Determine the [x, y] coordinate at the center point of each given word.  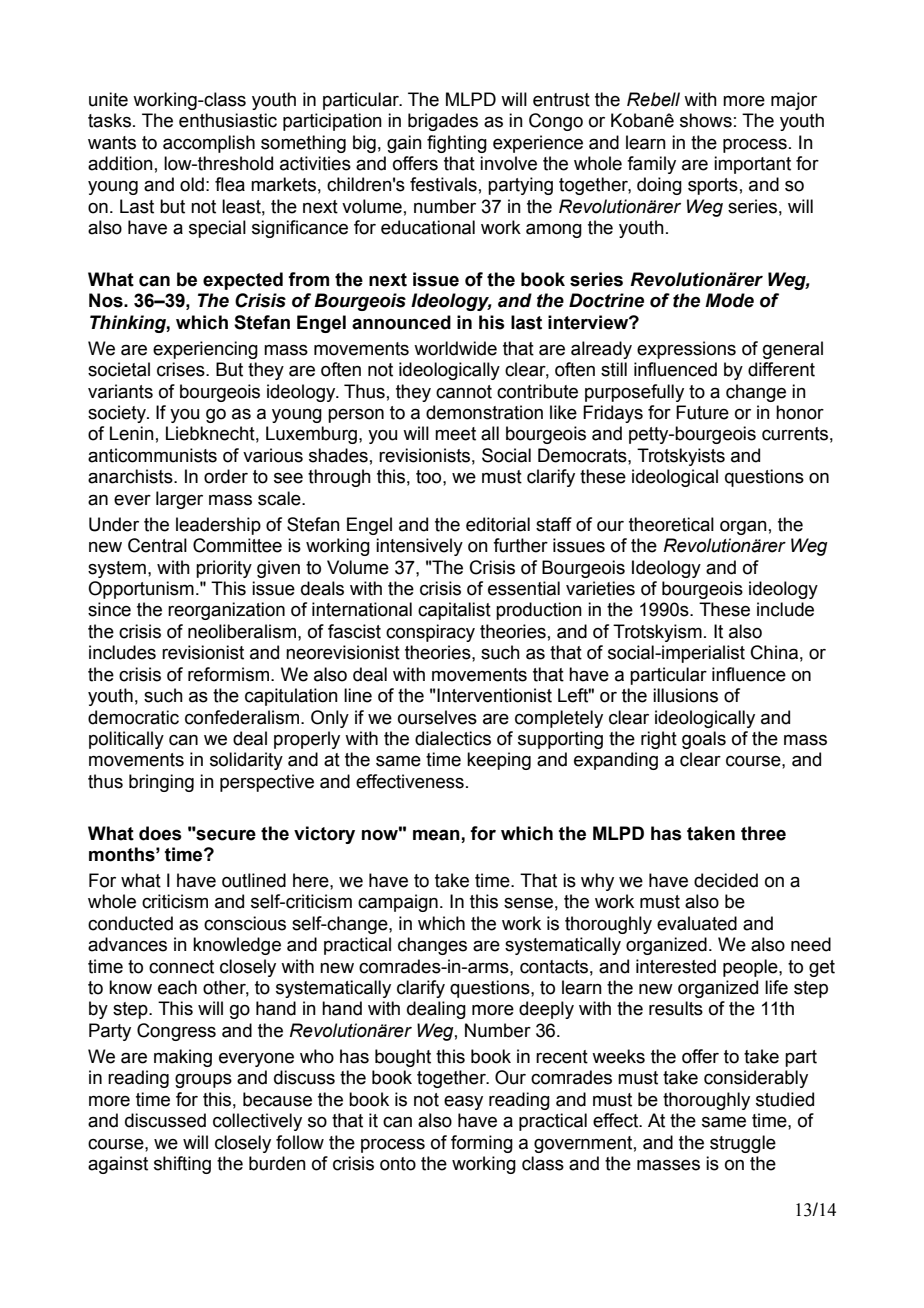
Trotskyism [657, 633]
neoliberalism [242, 631]
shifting [182, 1165]
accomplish [209, 144]
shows [706, 120]
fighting [457, 144]
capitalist [454, 611]
